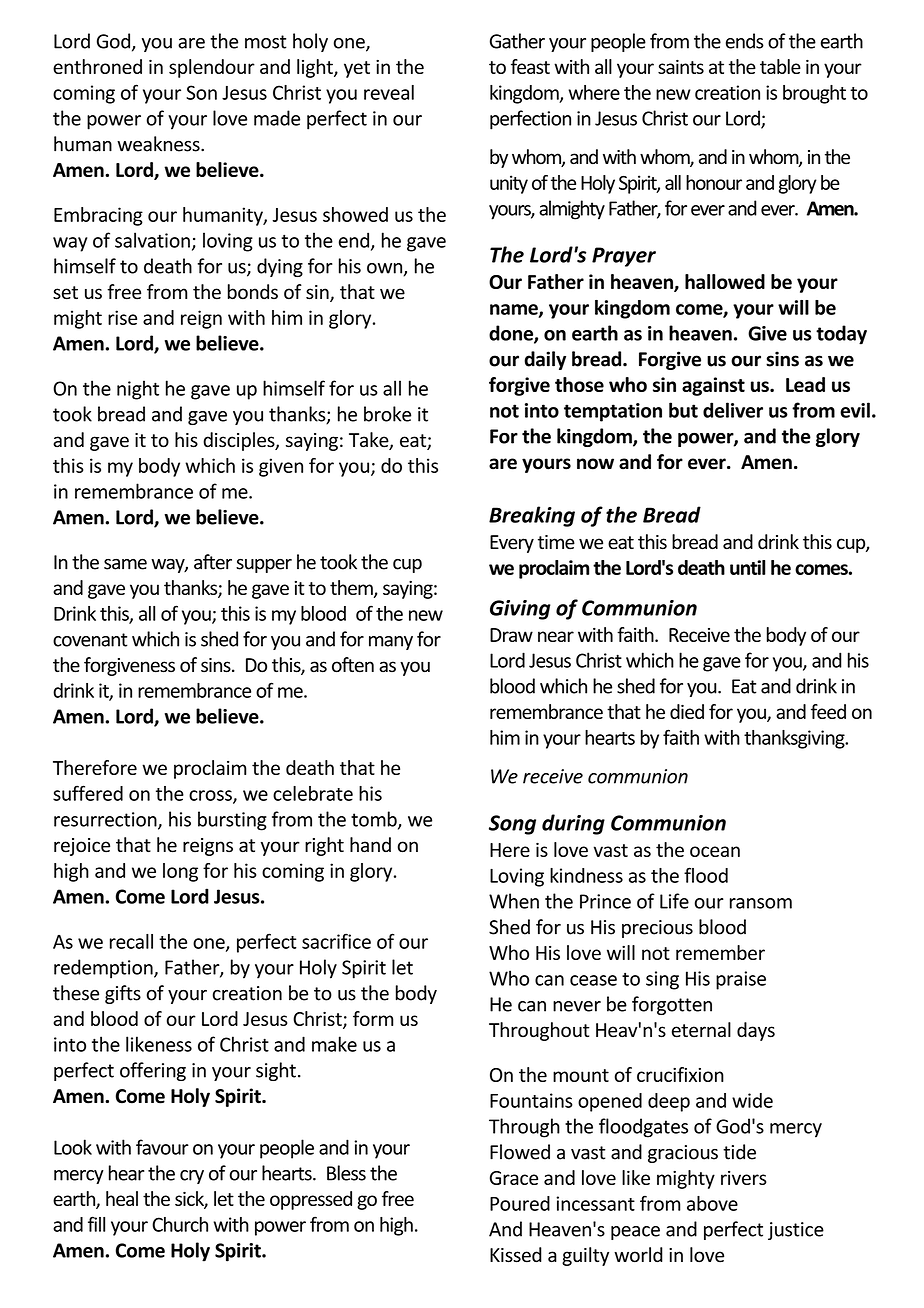 This document has height=1308, width=924. Describe the element at coordinates (780, 66) in the document. I see `table` at that location.
